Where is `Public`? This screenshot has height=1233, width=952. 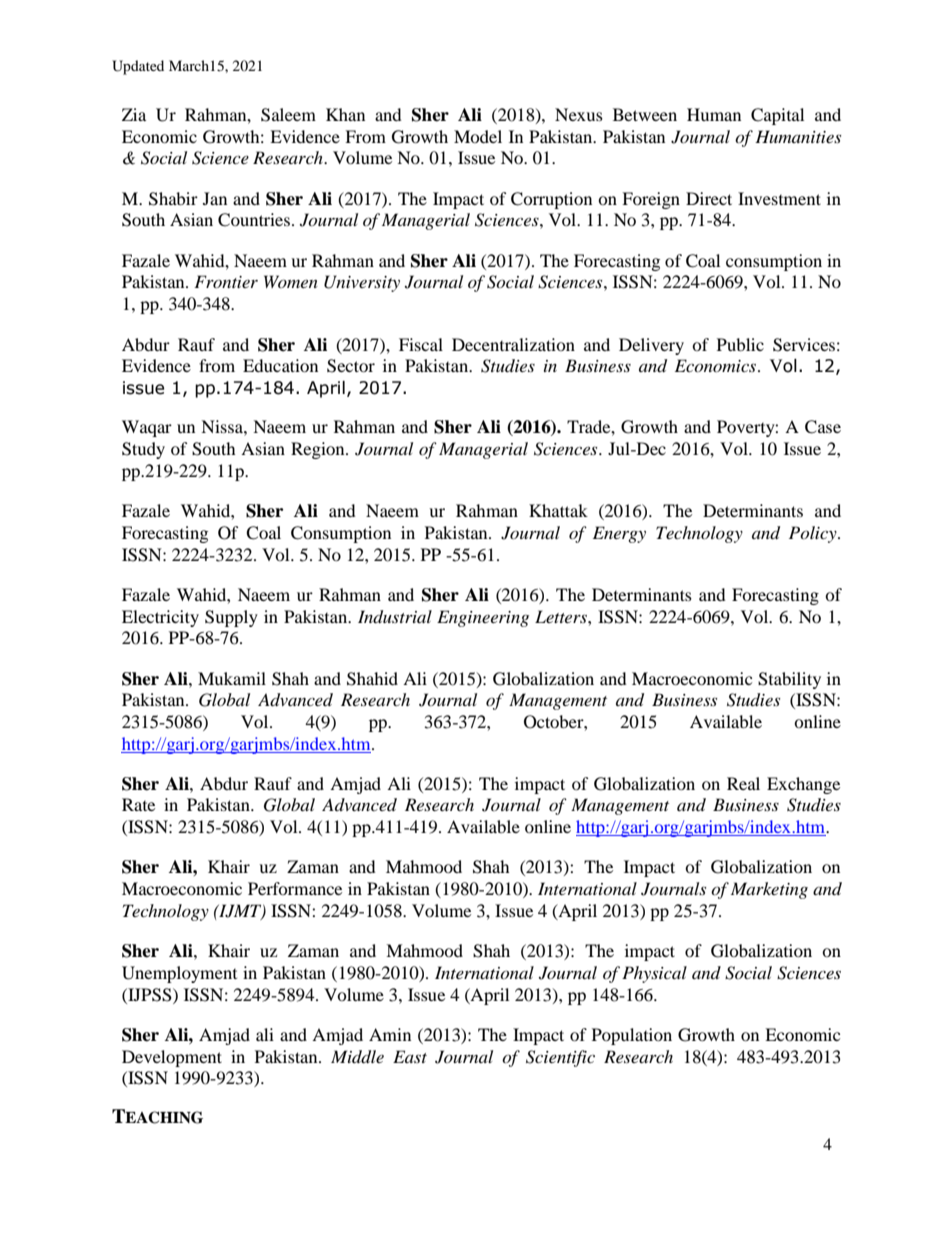 Public is located at coordinates (740, 344).
